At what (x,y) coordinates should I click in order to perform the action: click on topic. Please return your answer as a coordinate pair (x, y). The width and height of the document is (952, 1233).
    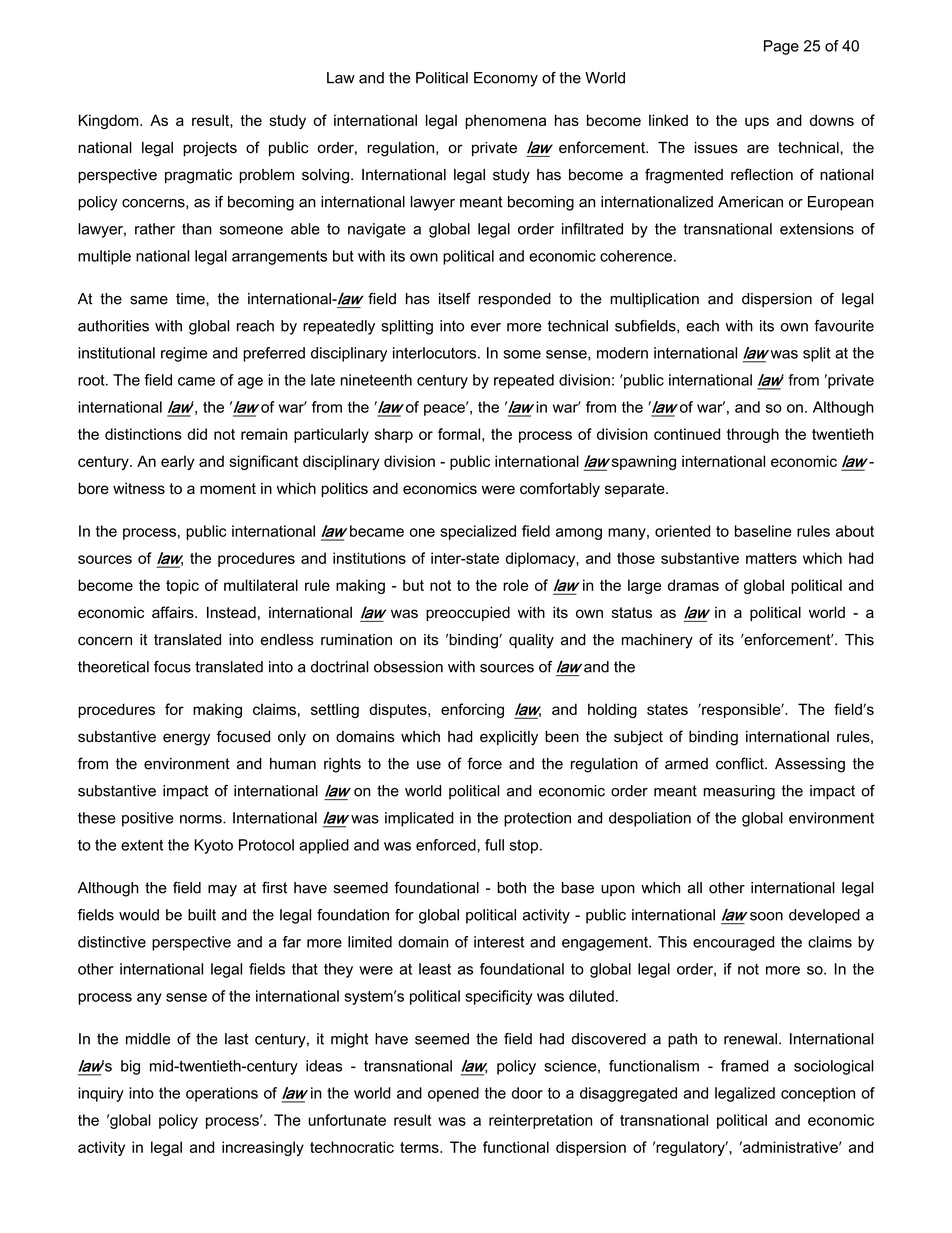
    Looking at the image, I should click on (182, 586).
